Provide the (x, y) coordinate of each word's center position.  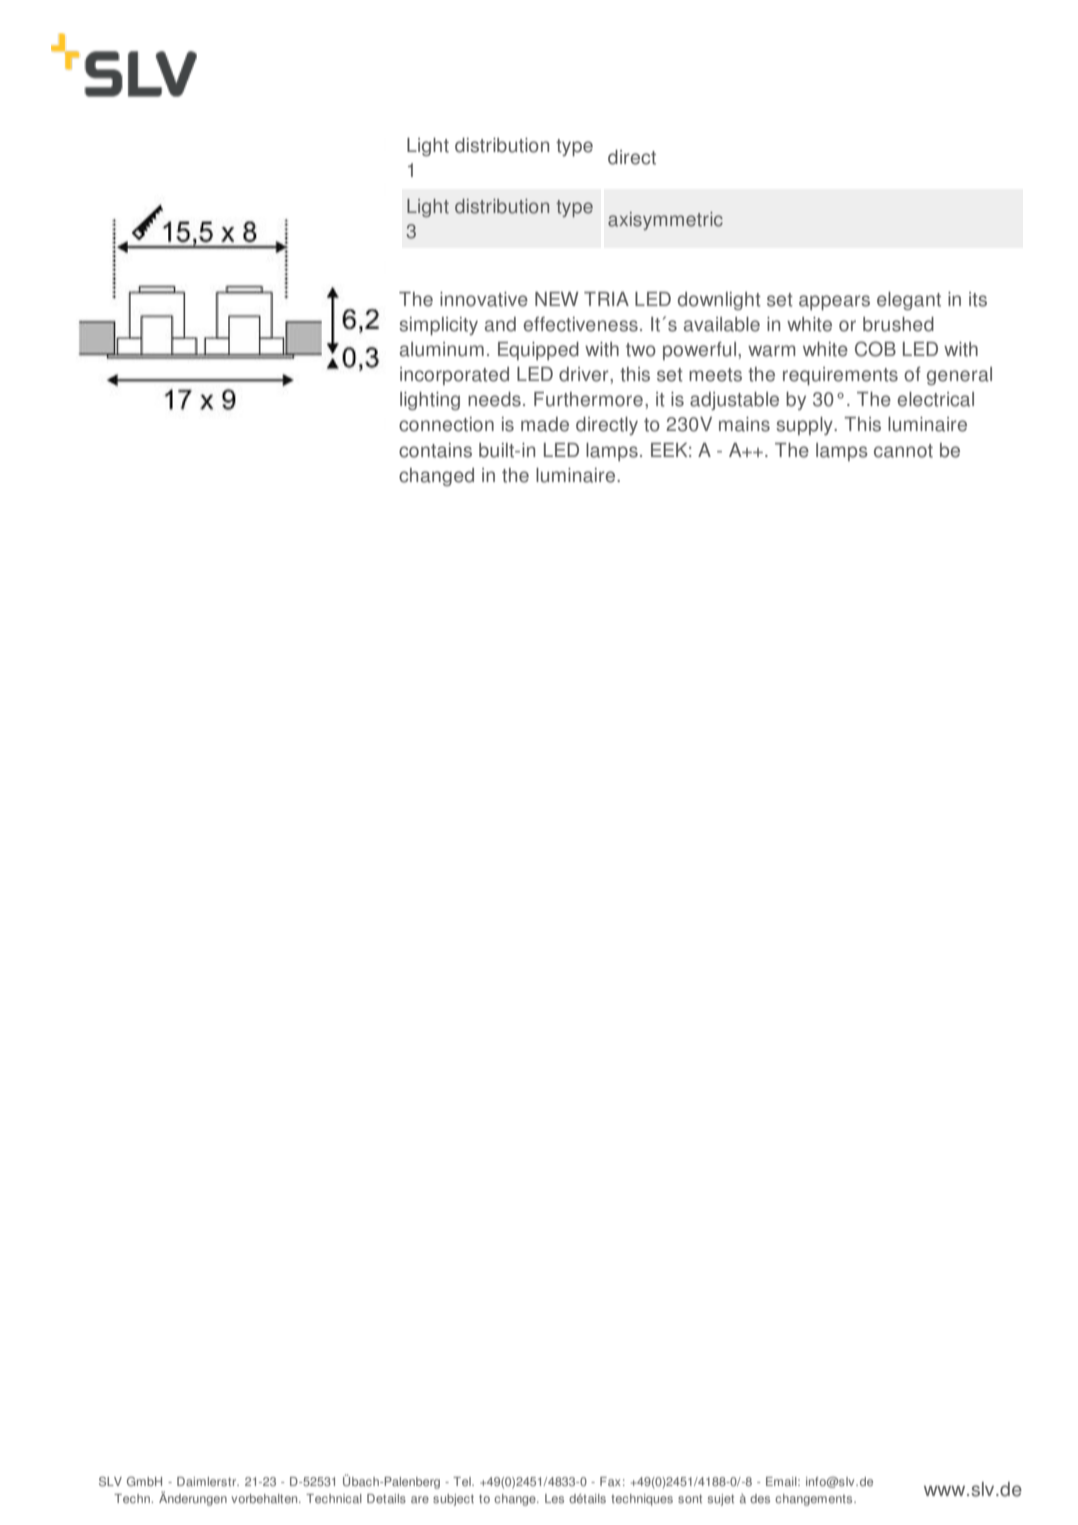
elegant (909, 301)
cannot (903, 451)
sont (690, 1498)
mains (744, 424)
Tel (463, 1481)
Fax (610, 1481)
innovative (484, 299)
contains (435, 450)
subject (453, 1500)
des (760, 1499)
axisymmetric (665, 221)
